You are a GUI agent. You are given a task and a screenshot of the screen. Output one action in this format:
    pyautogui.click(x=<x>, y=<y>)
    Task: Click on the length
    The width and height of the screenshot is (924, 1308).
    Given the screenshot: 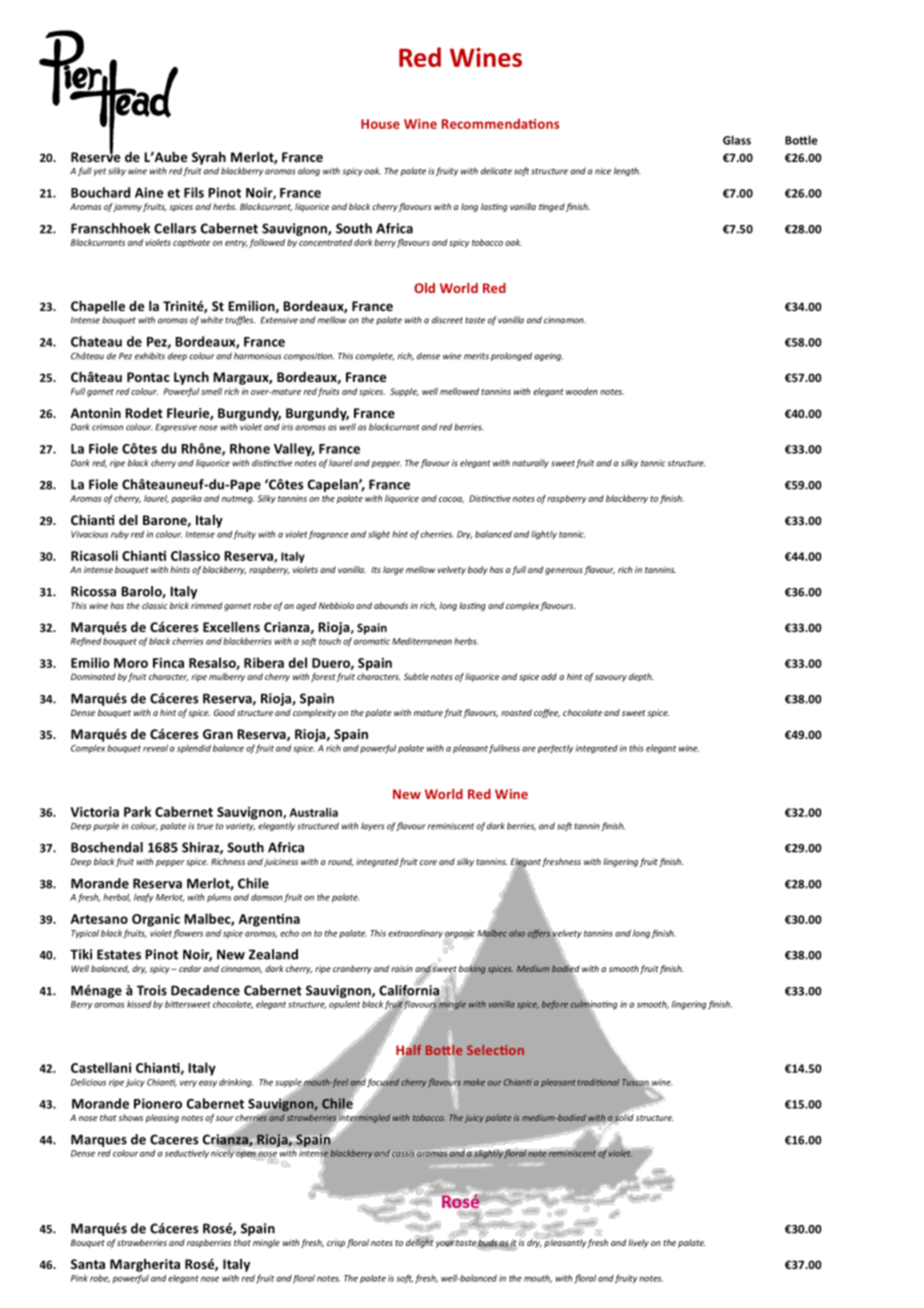 What is the action you would take?
    pyautogui.click(x=627, y=171)
